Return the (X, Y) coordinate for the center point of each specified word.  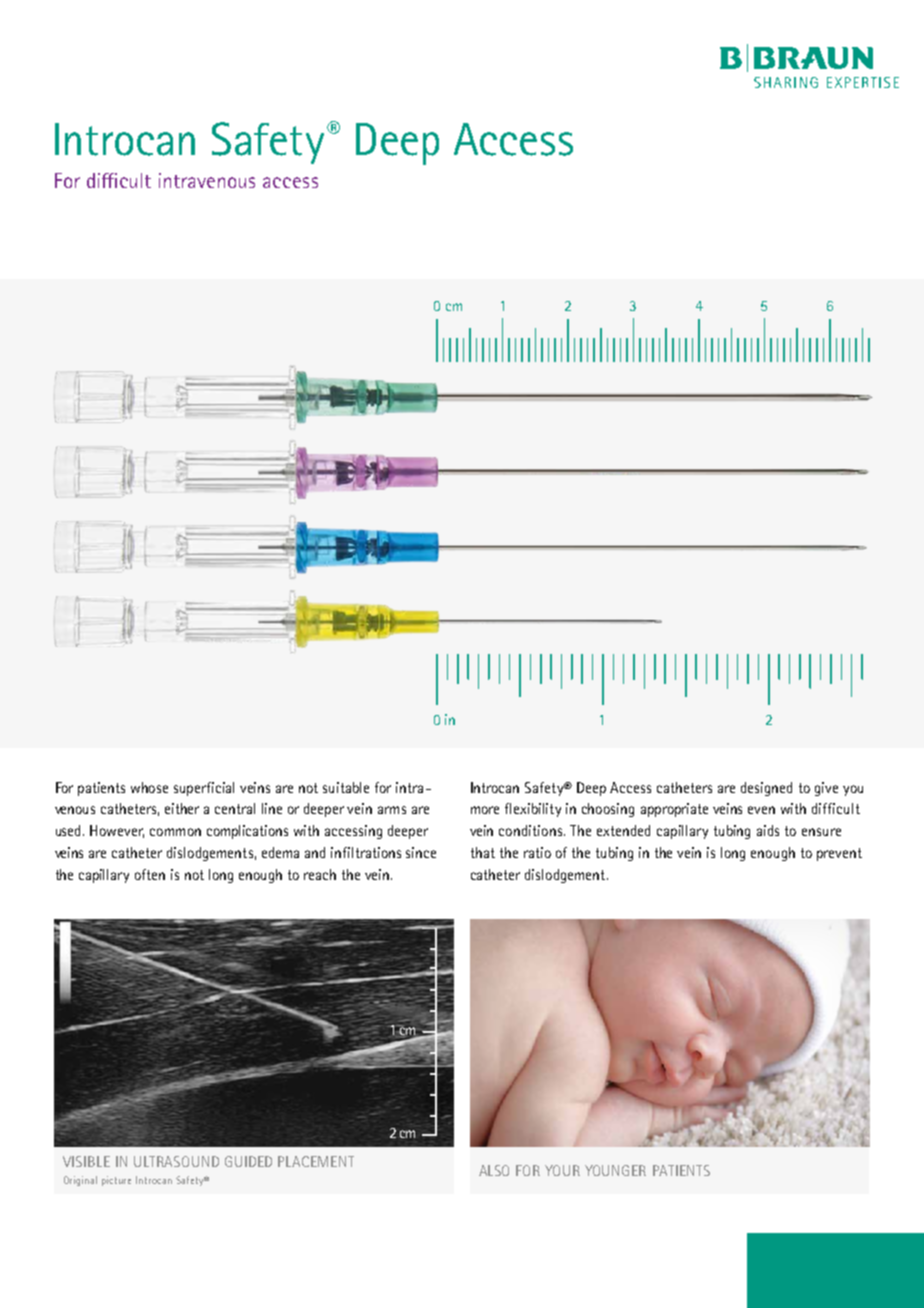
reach (320, 874)
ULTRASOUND (176, 1161)
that (483, 852)
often (150, 874)
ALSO (494, 1170)
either (182, 808)
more (485, 810)
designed (766, 789)
